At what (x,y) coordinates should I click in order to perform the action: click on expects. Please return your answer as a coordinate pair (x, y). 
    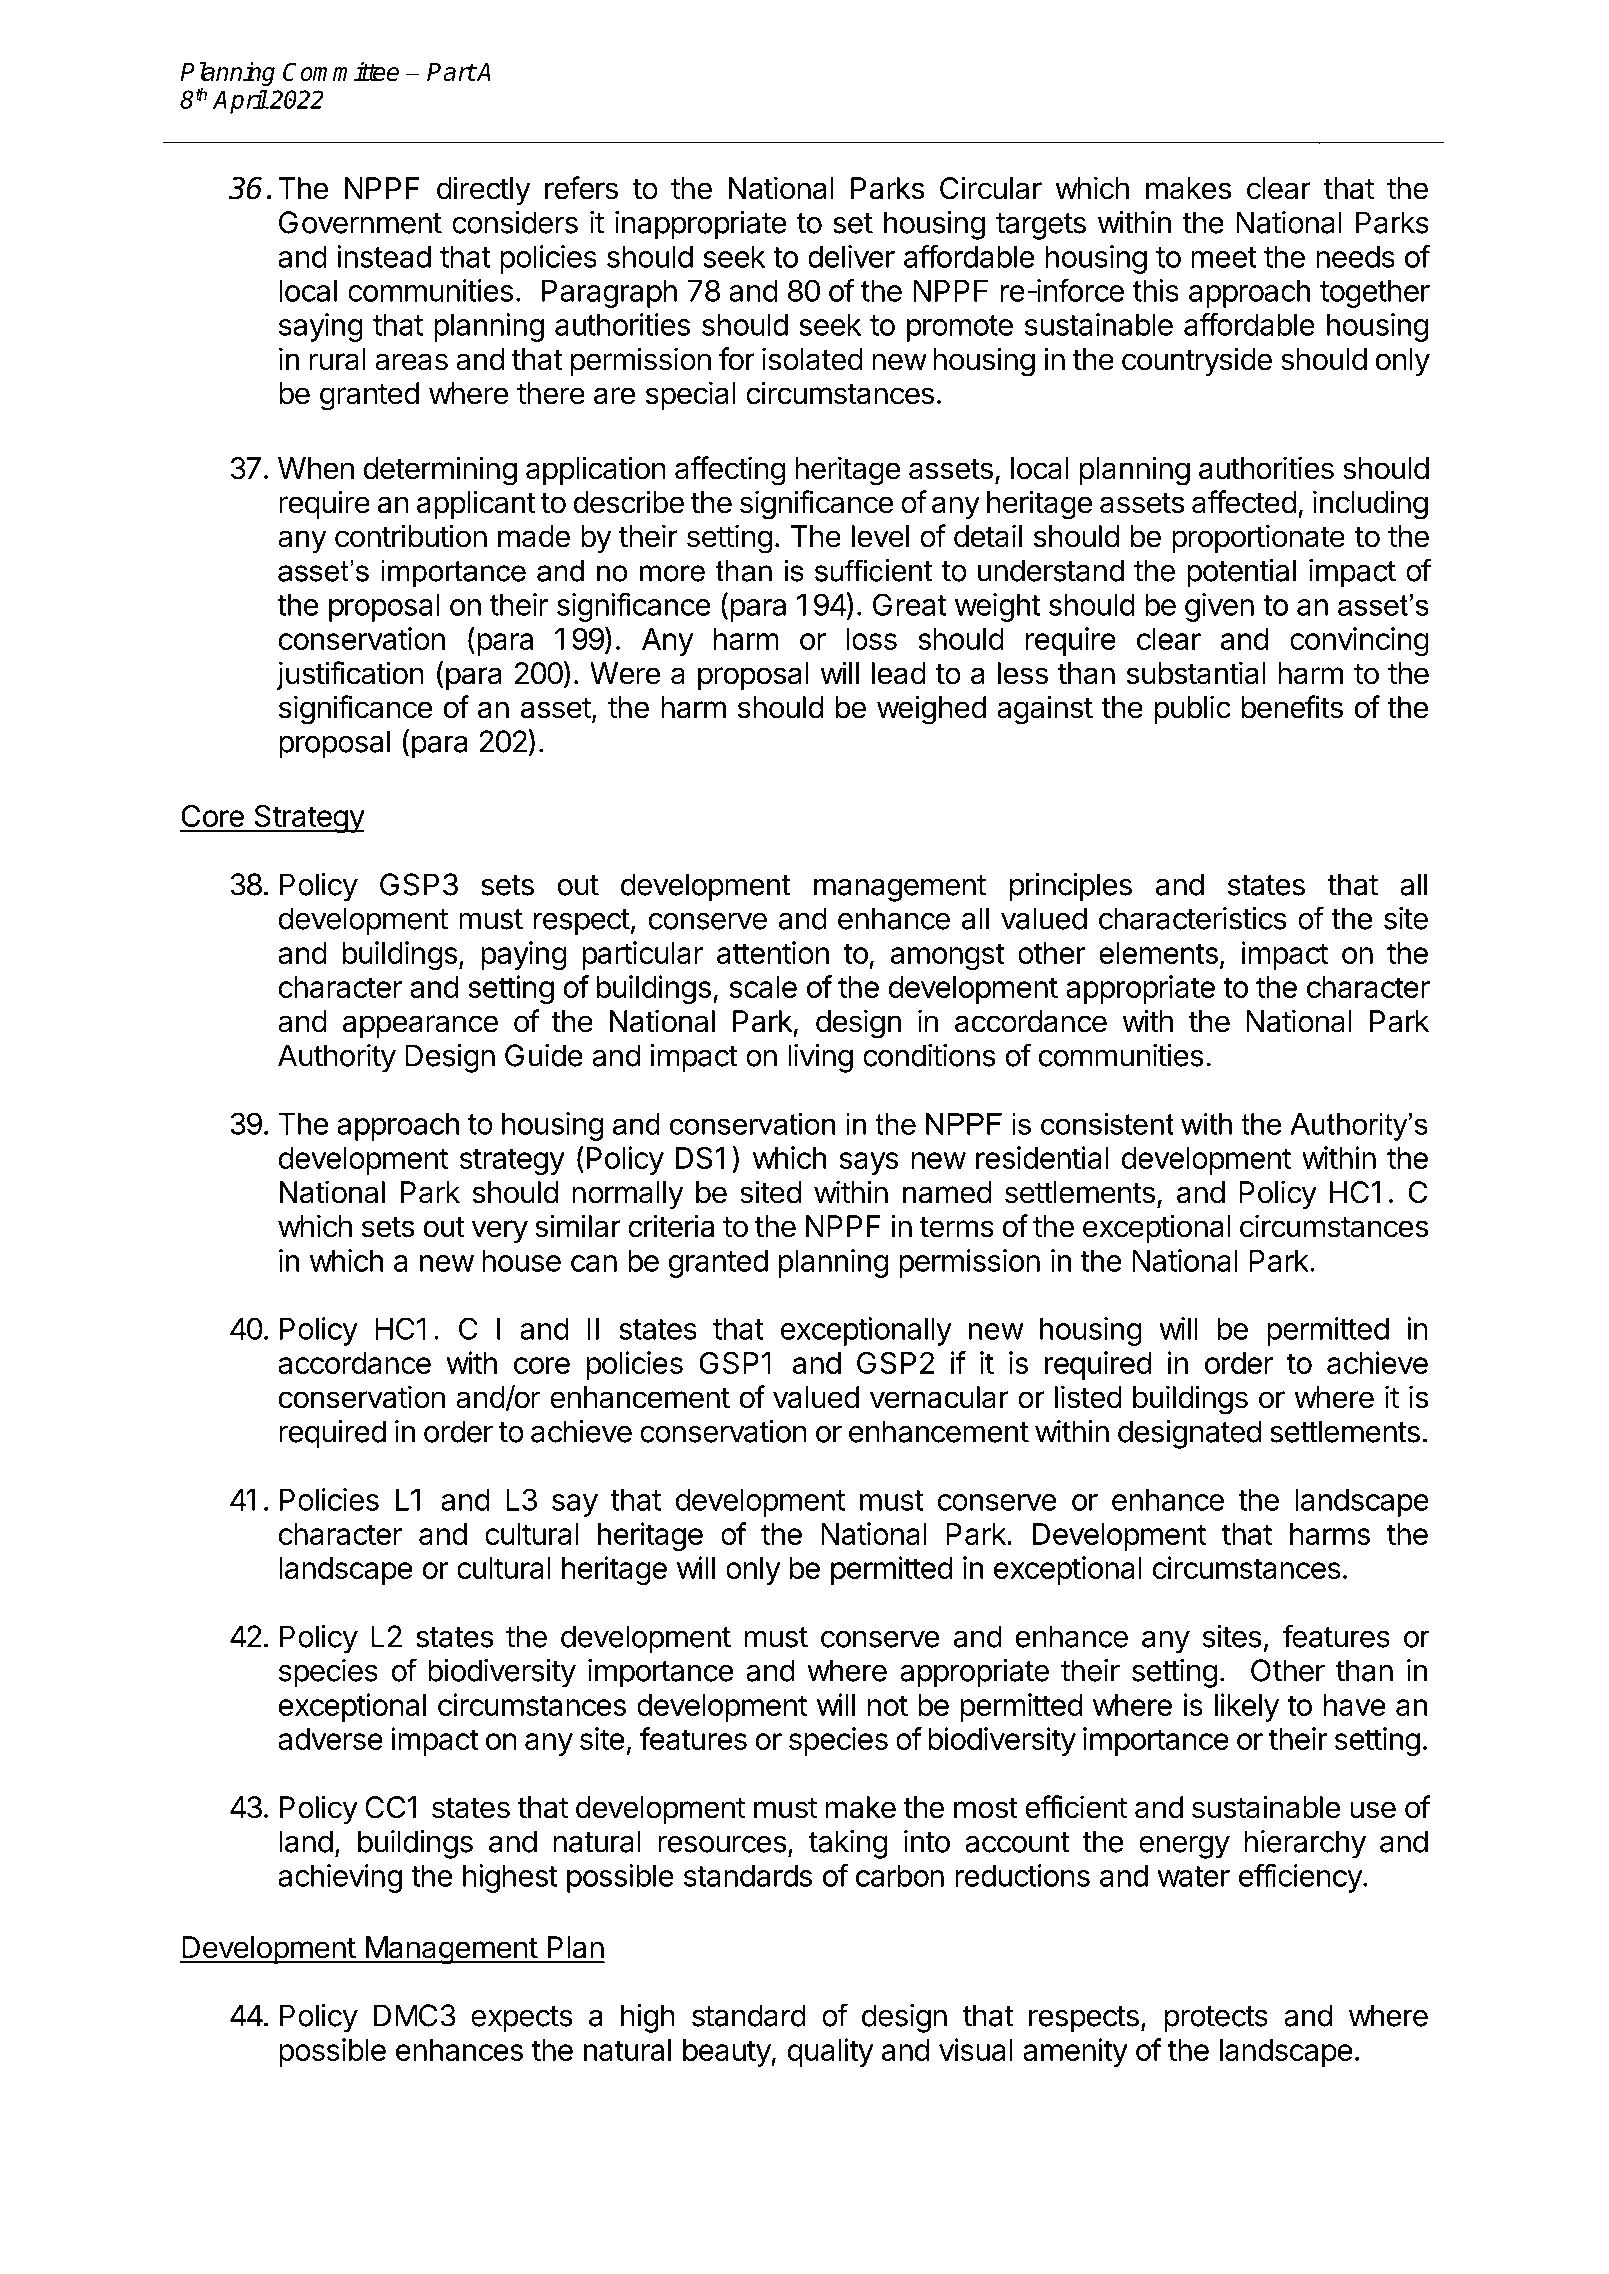
    Looking at the image, I should click on (522, 2019).
